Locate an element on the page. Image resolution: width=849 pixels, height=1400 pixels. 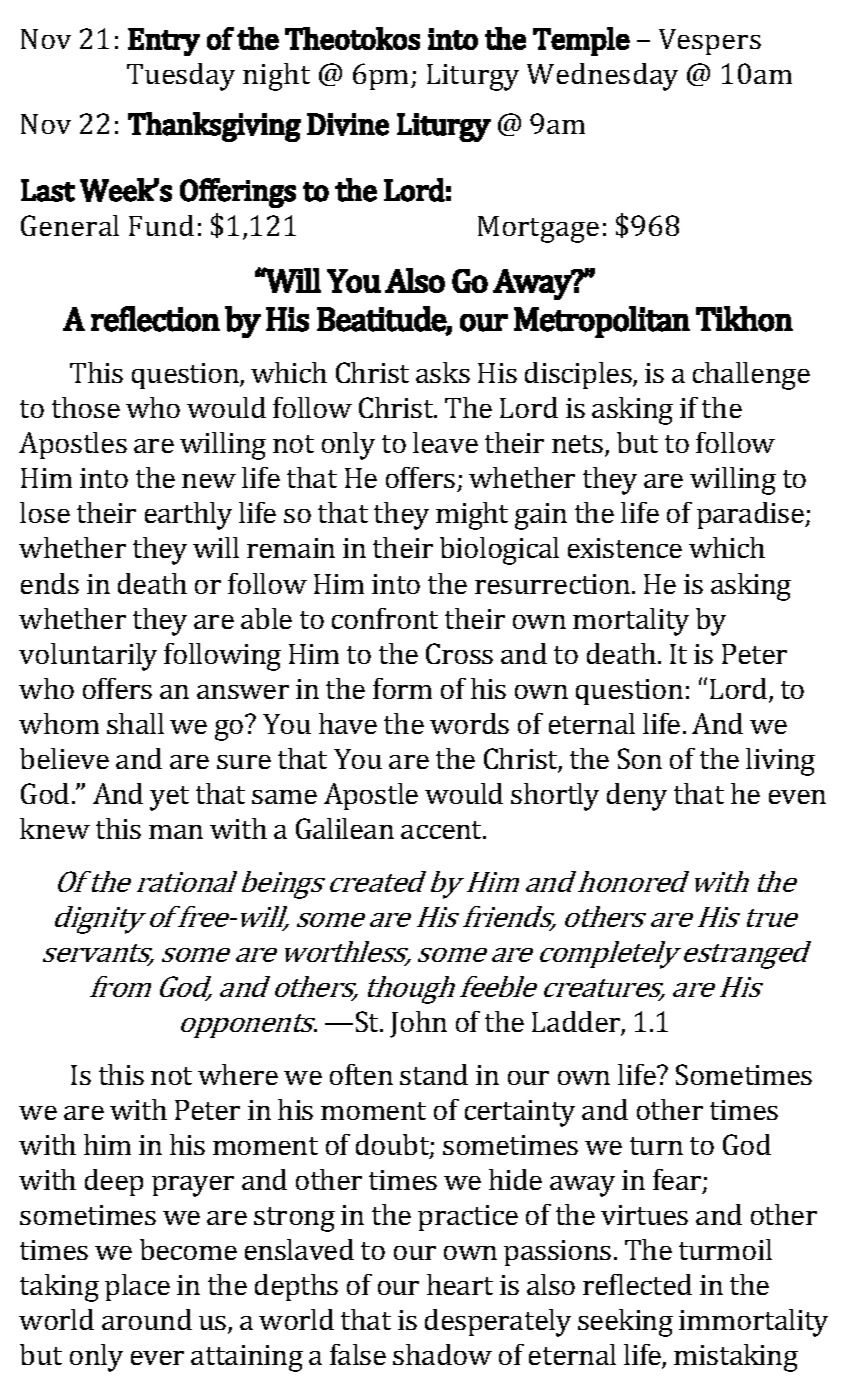
shadow is located at coordinates (442, 1354).
